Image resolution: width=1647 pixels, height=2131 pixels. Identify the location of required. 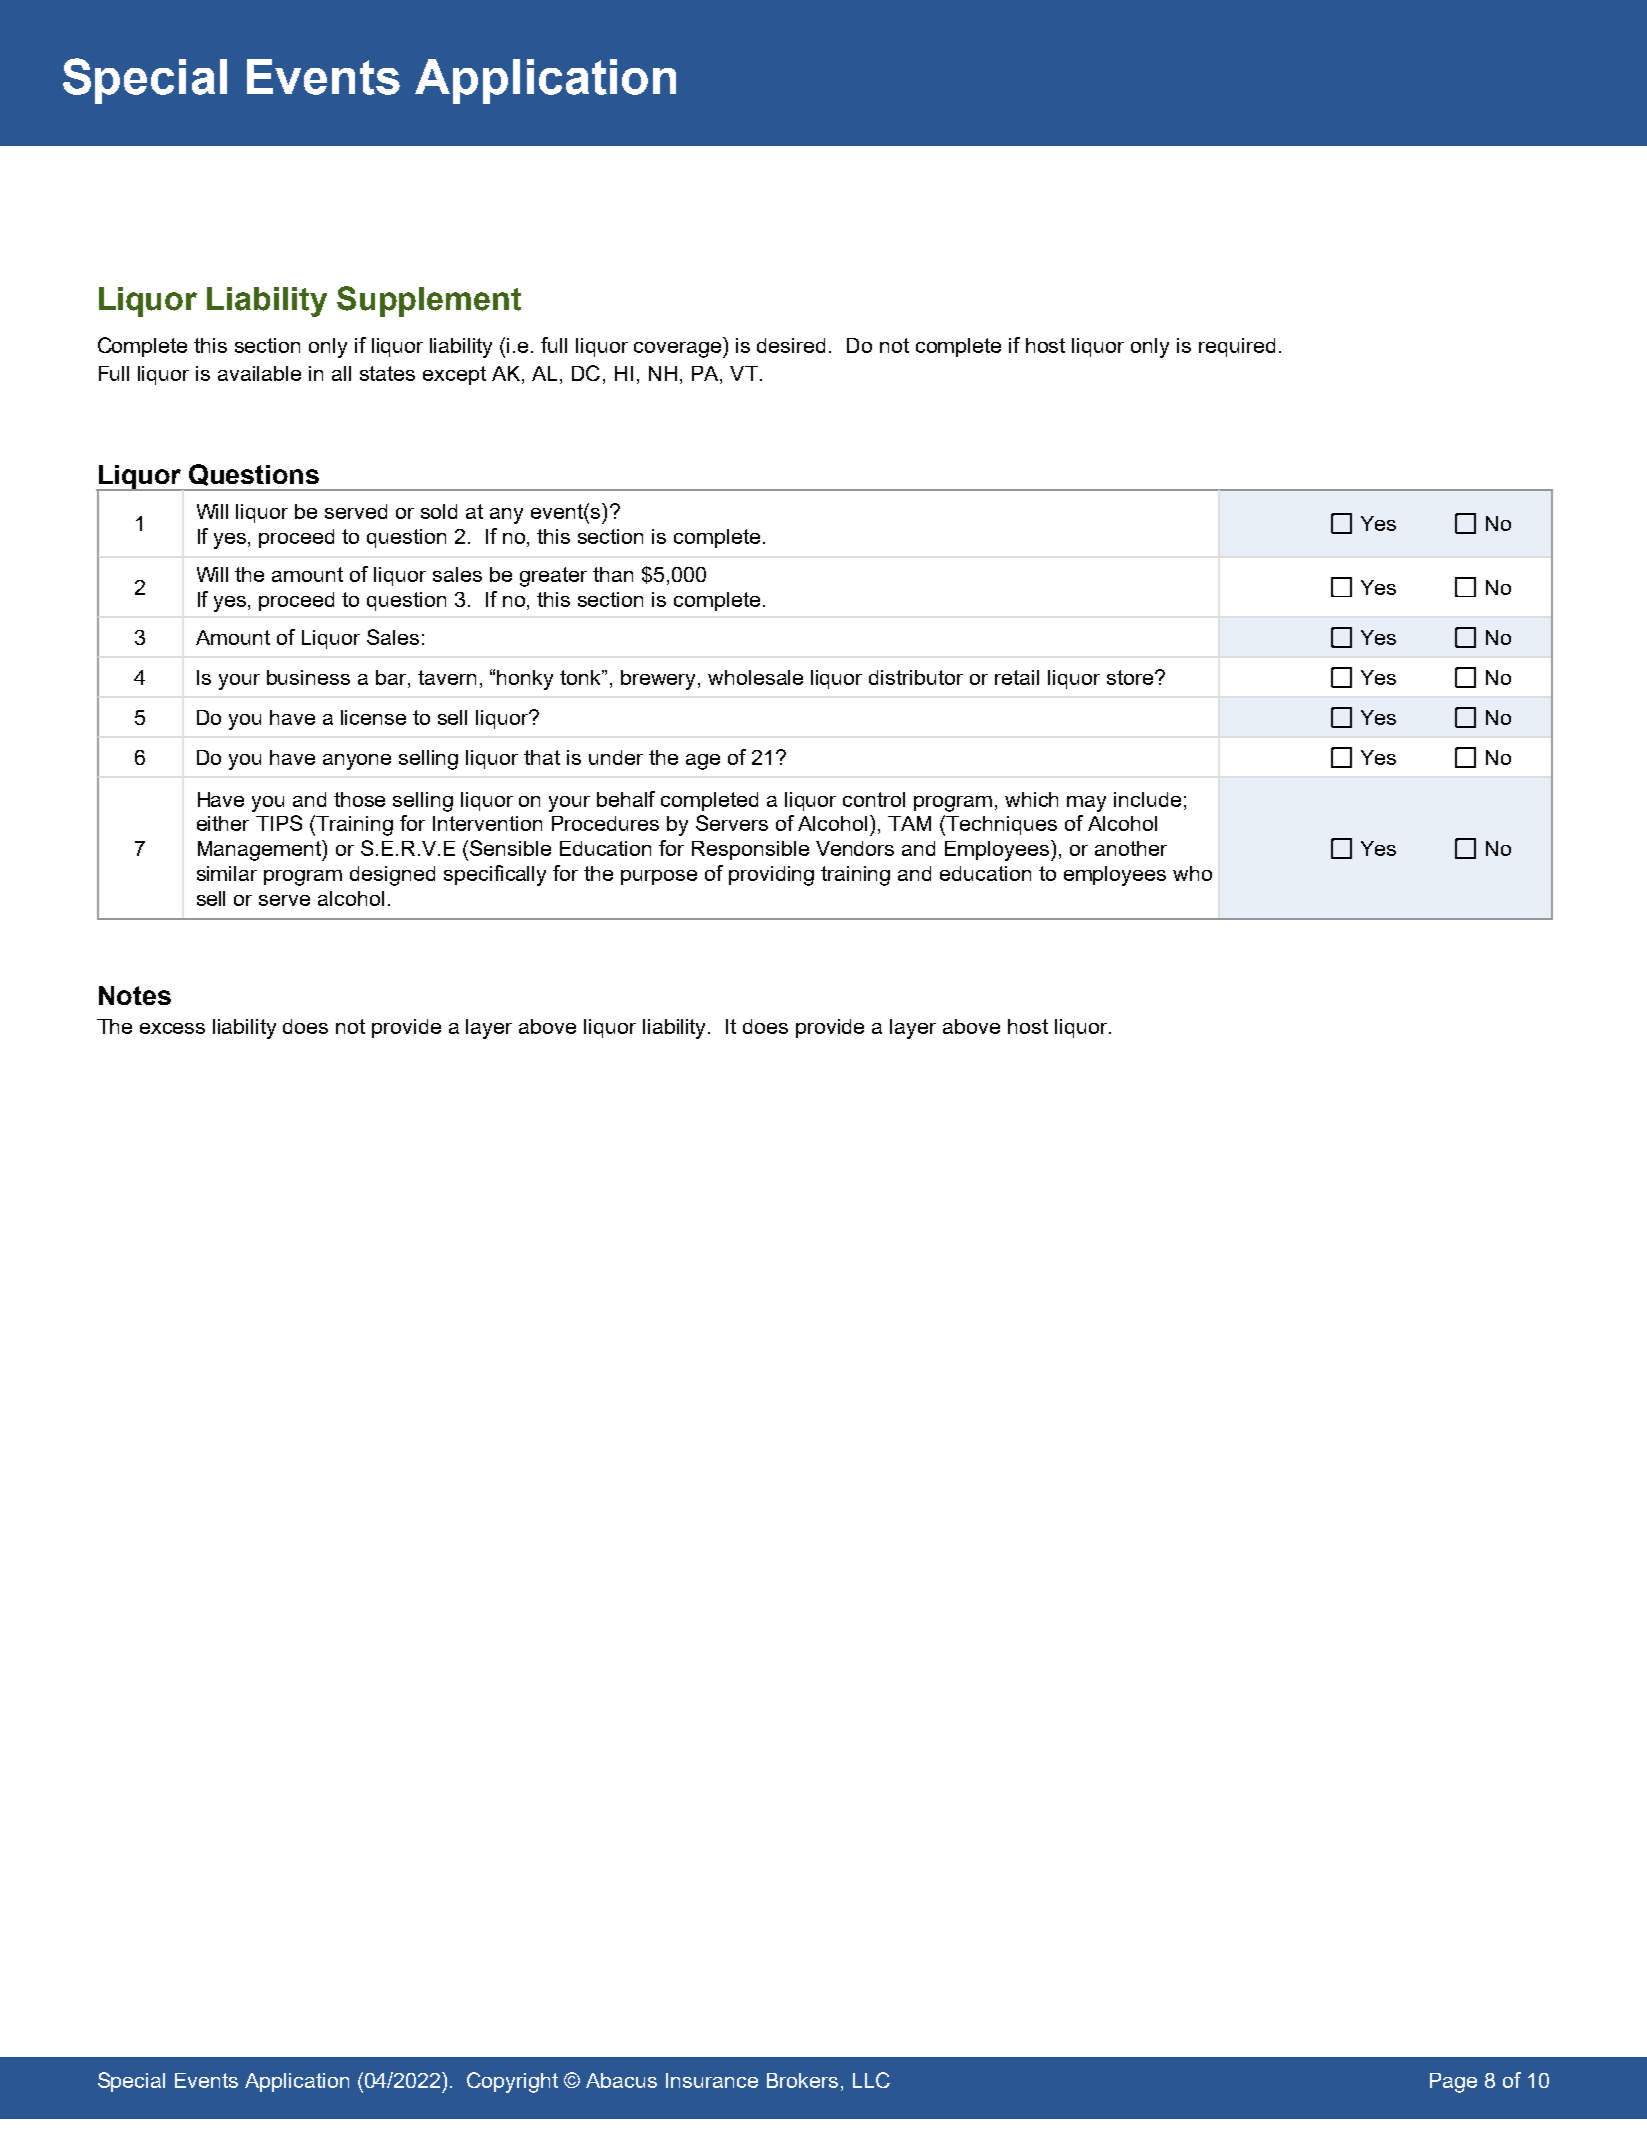
(1237, 347).
